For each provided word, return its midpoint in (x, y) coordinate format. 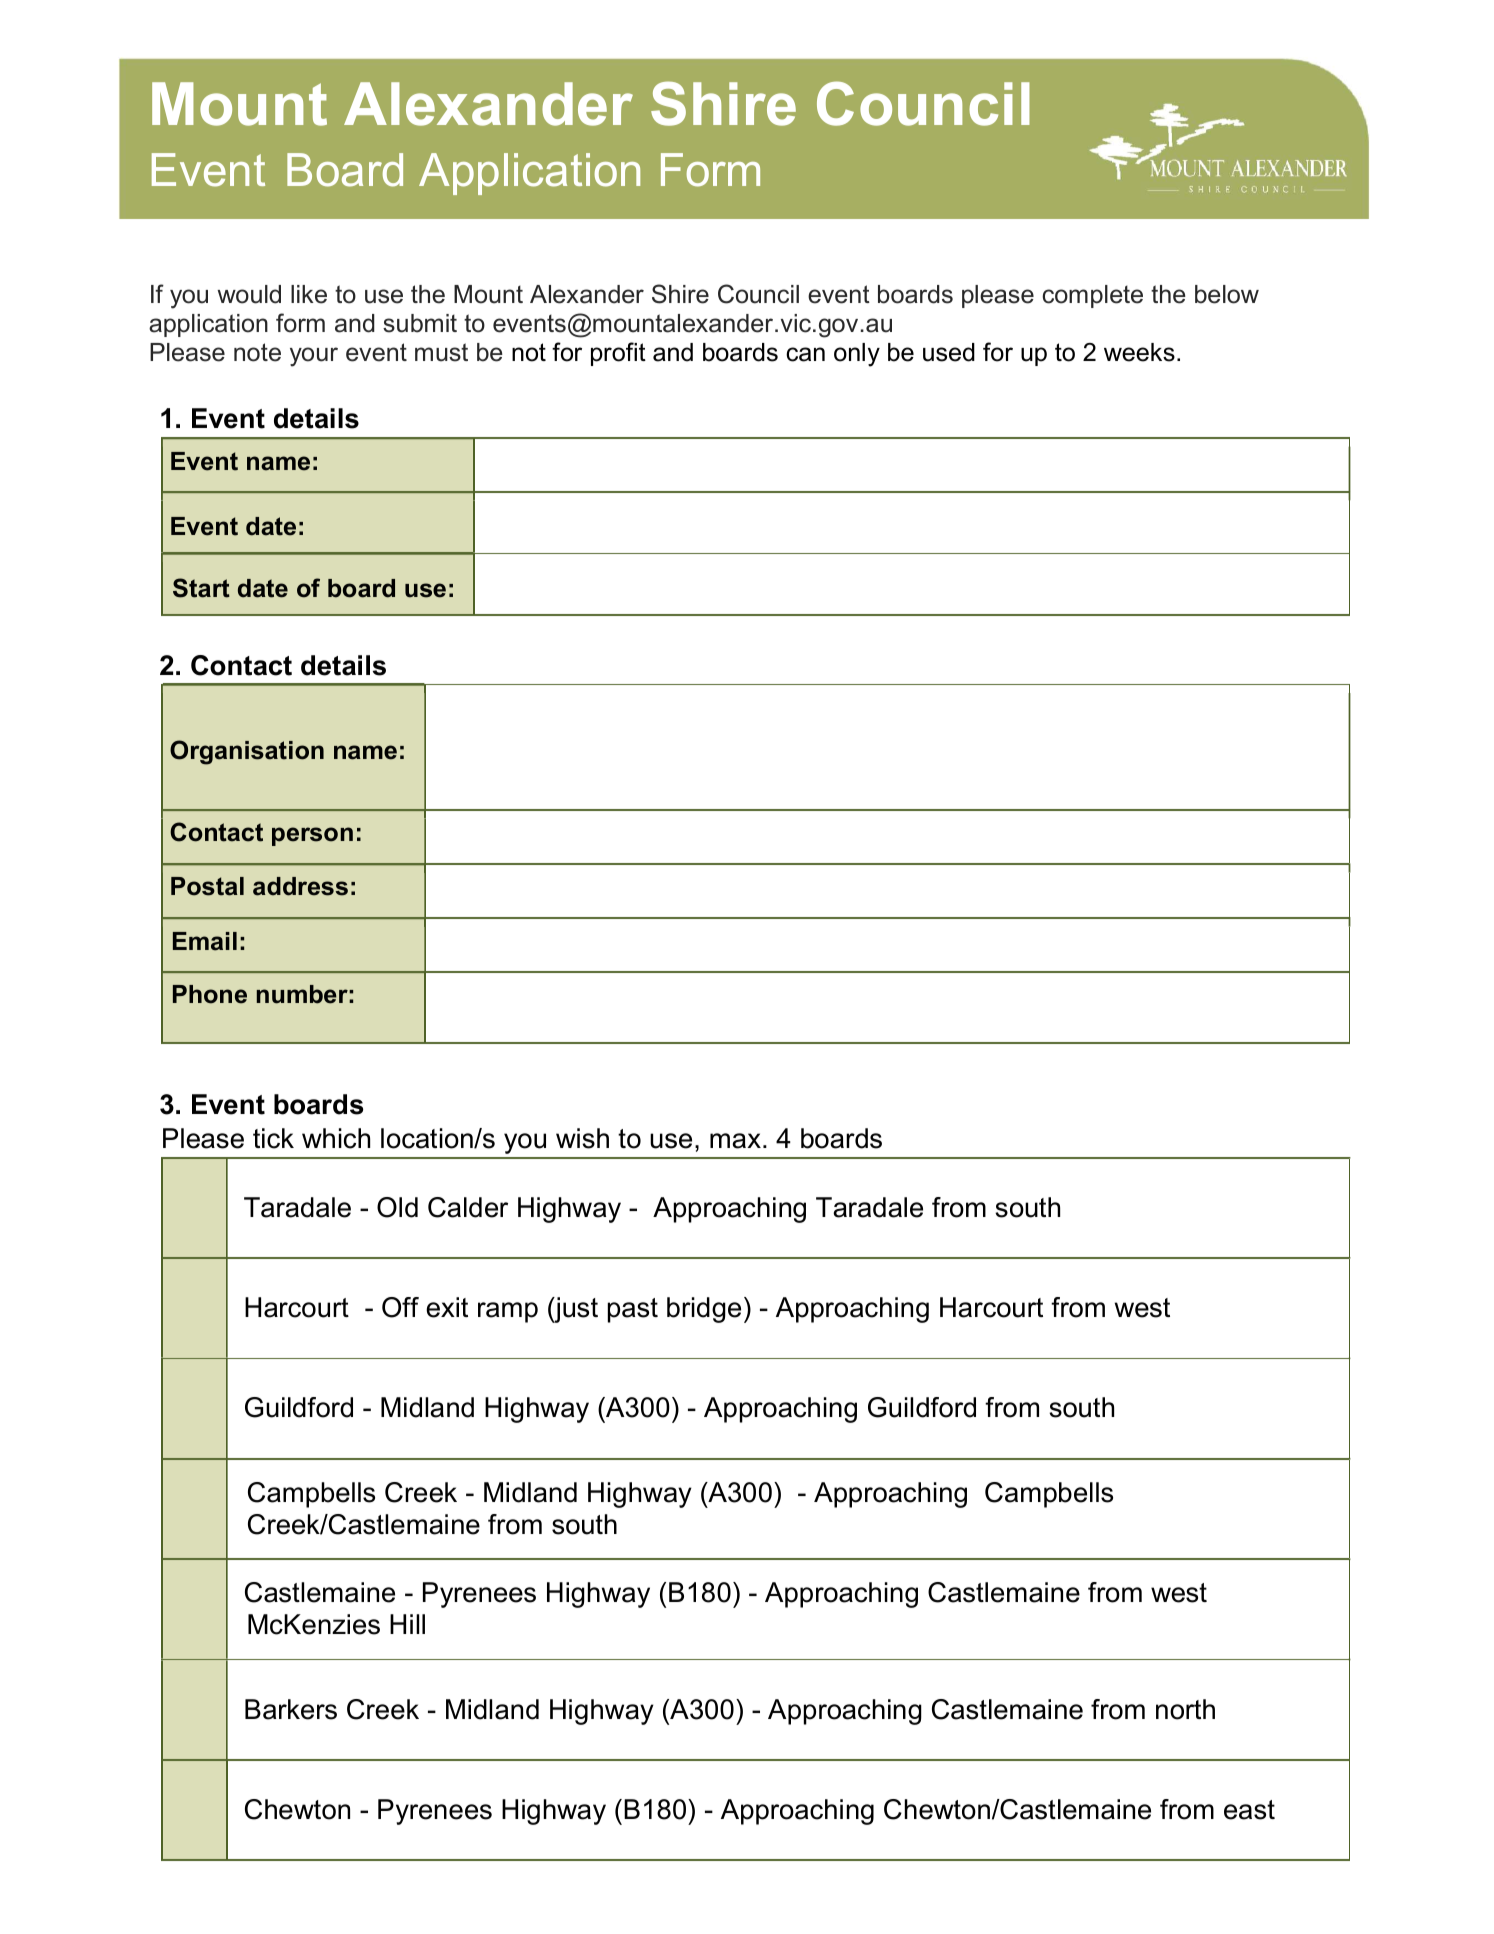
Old (397, 1207)
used (949, 352)
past (633, 1310)
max (735, 1141)
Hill (407, 1624)
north (1185, 1709)
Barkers (291, 1709)
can (805, 354)
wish (582, 1138)
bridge (704, 1310)
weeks (1139, 352)
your (314, 357)
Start (201, 588)
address (300, 886)
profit (618, 354)
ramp (508, 1312)
